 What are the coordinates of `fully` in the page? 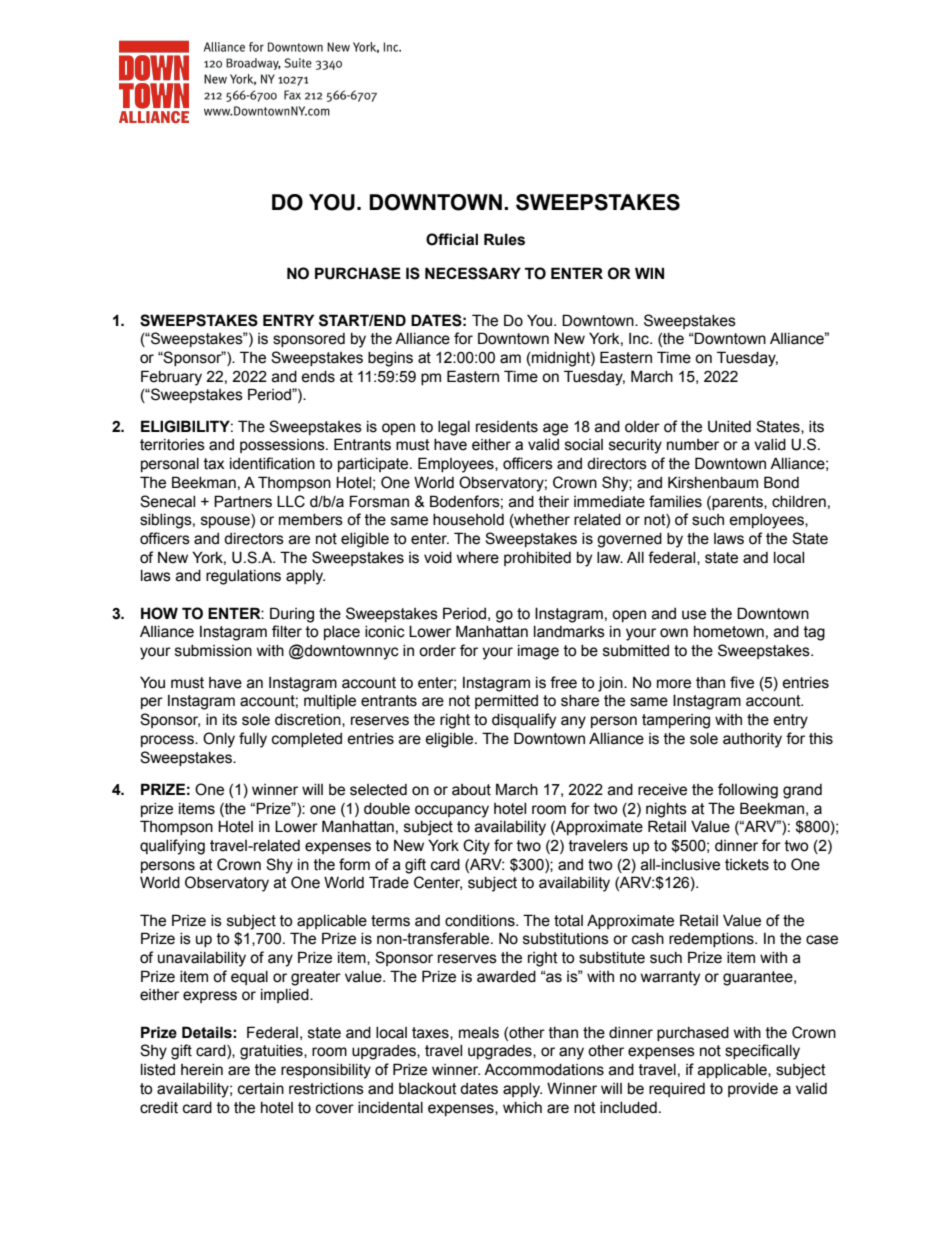 It's located at (253, 740).
